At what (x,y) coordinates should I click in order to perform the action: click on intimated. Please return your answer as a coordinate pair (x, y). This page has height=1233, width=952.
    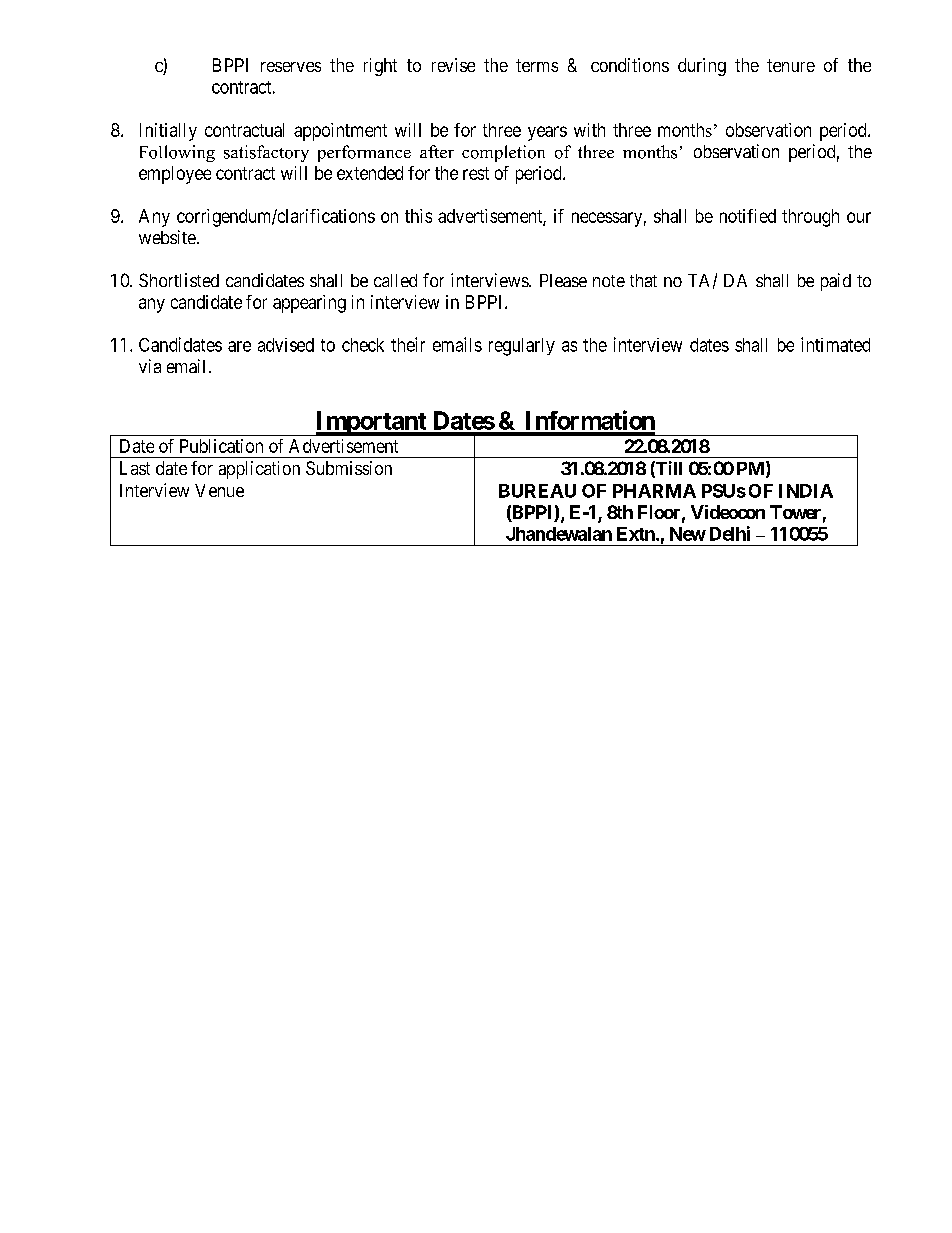
    Looking at the image, I should click on (835, 344).
